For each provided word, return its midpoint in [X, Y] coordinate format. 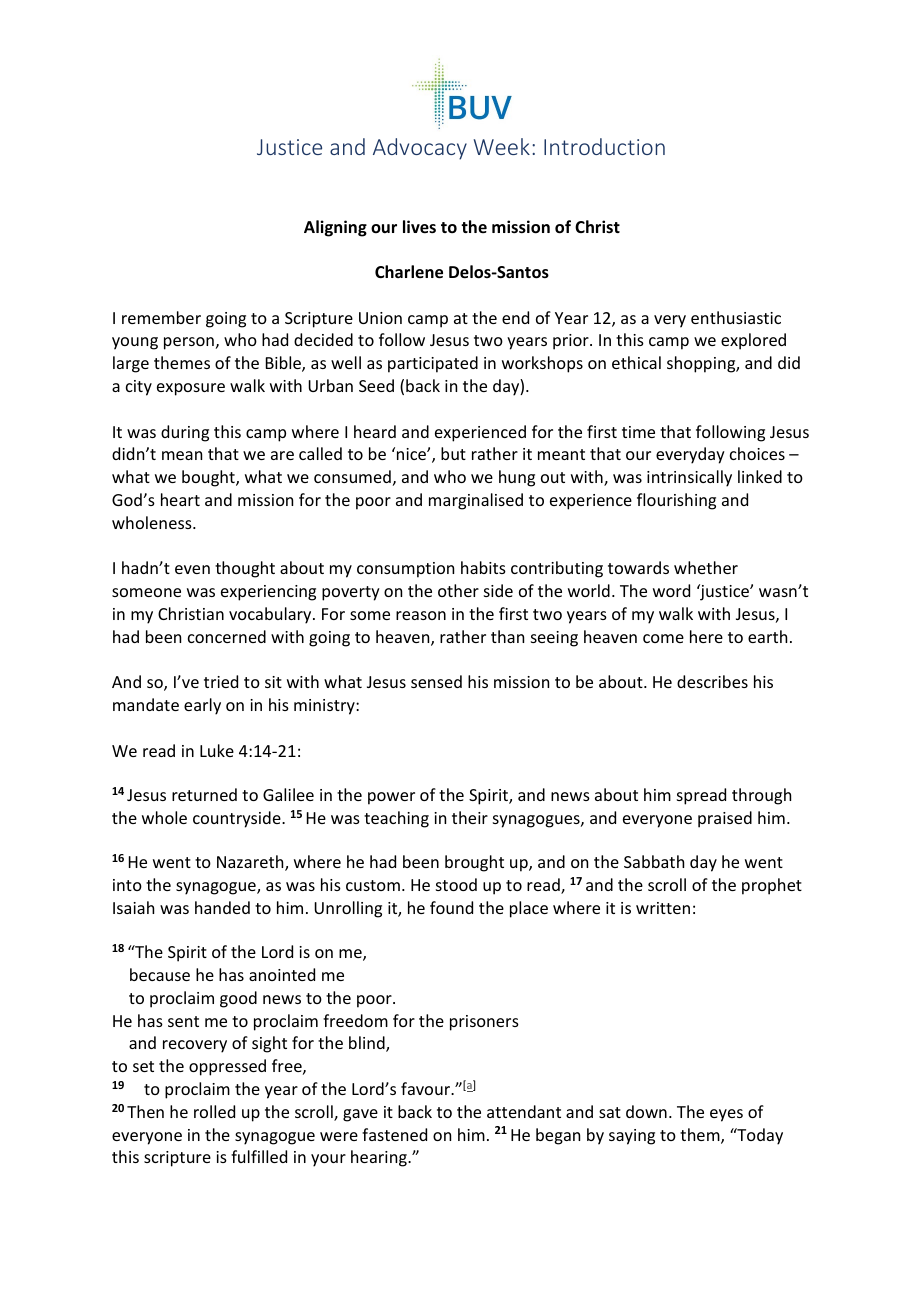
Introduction [604, 146]
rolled [214, 1111]
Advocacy [420, 149]
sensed [436, 681]
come [663, 638]
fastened [394, 1134]
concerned [227, 636]
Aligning [335, 228]
